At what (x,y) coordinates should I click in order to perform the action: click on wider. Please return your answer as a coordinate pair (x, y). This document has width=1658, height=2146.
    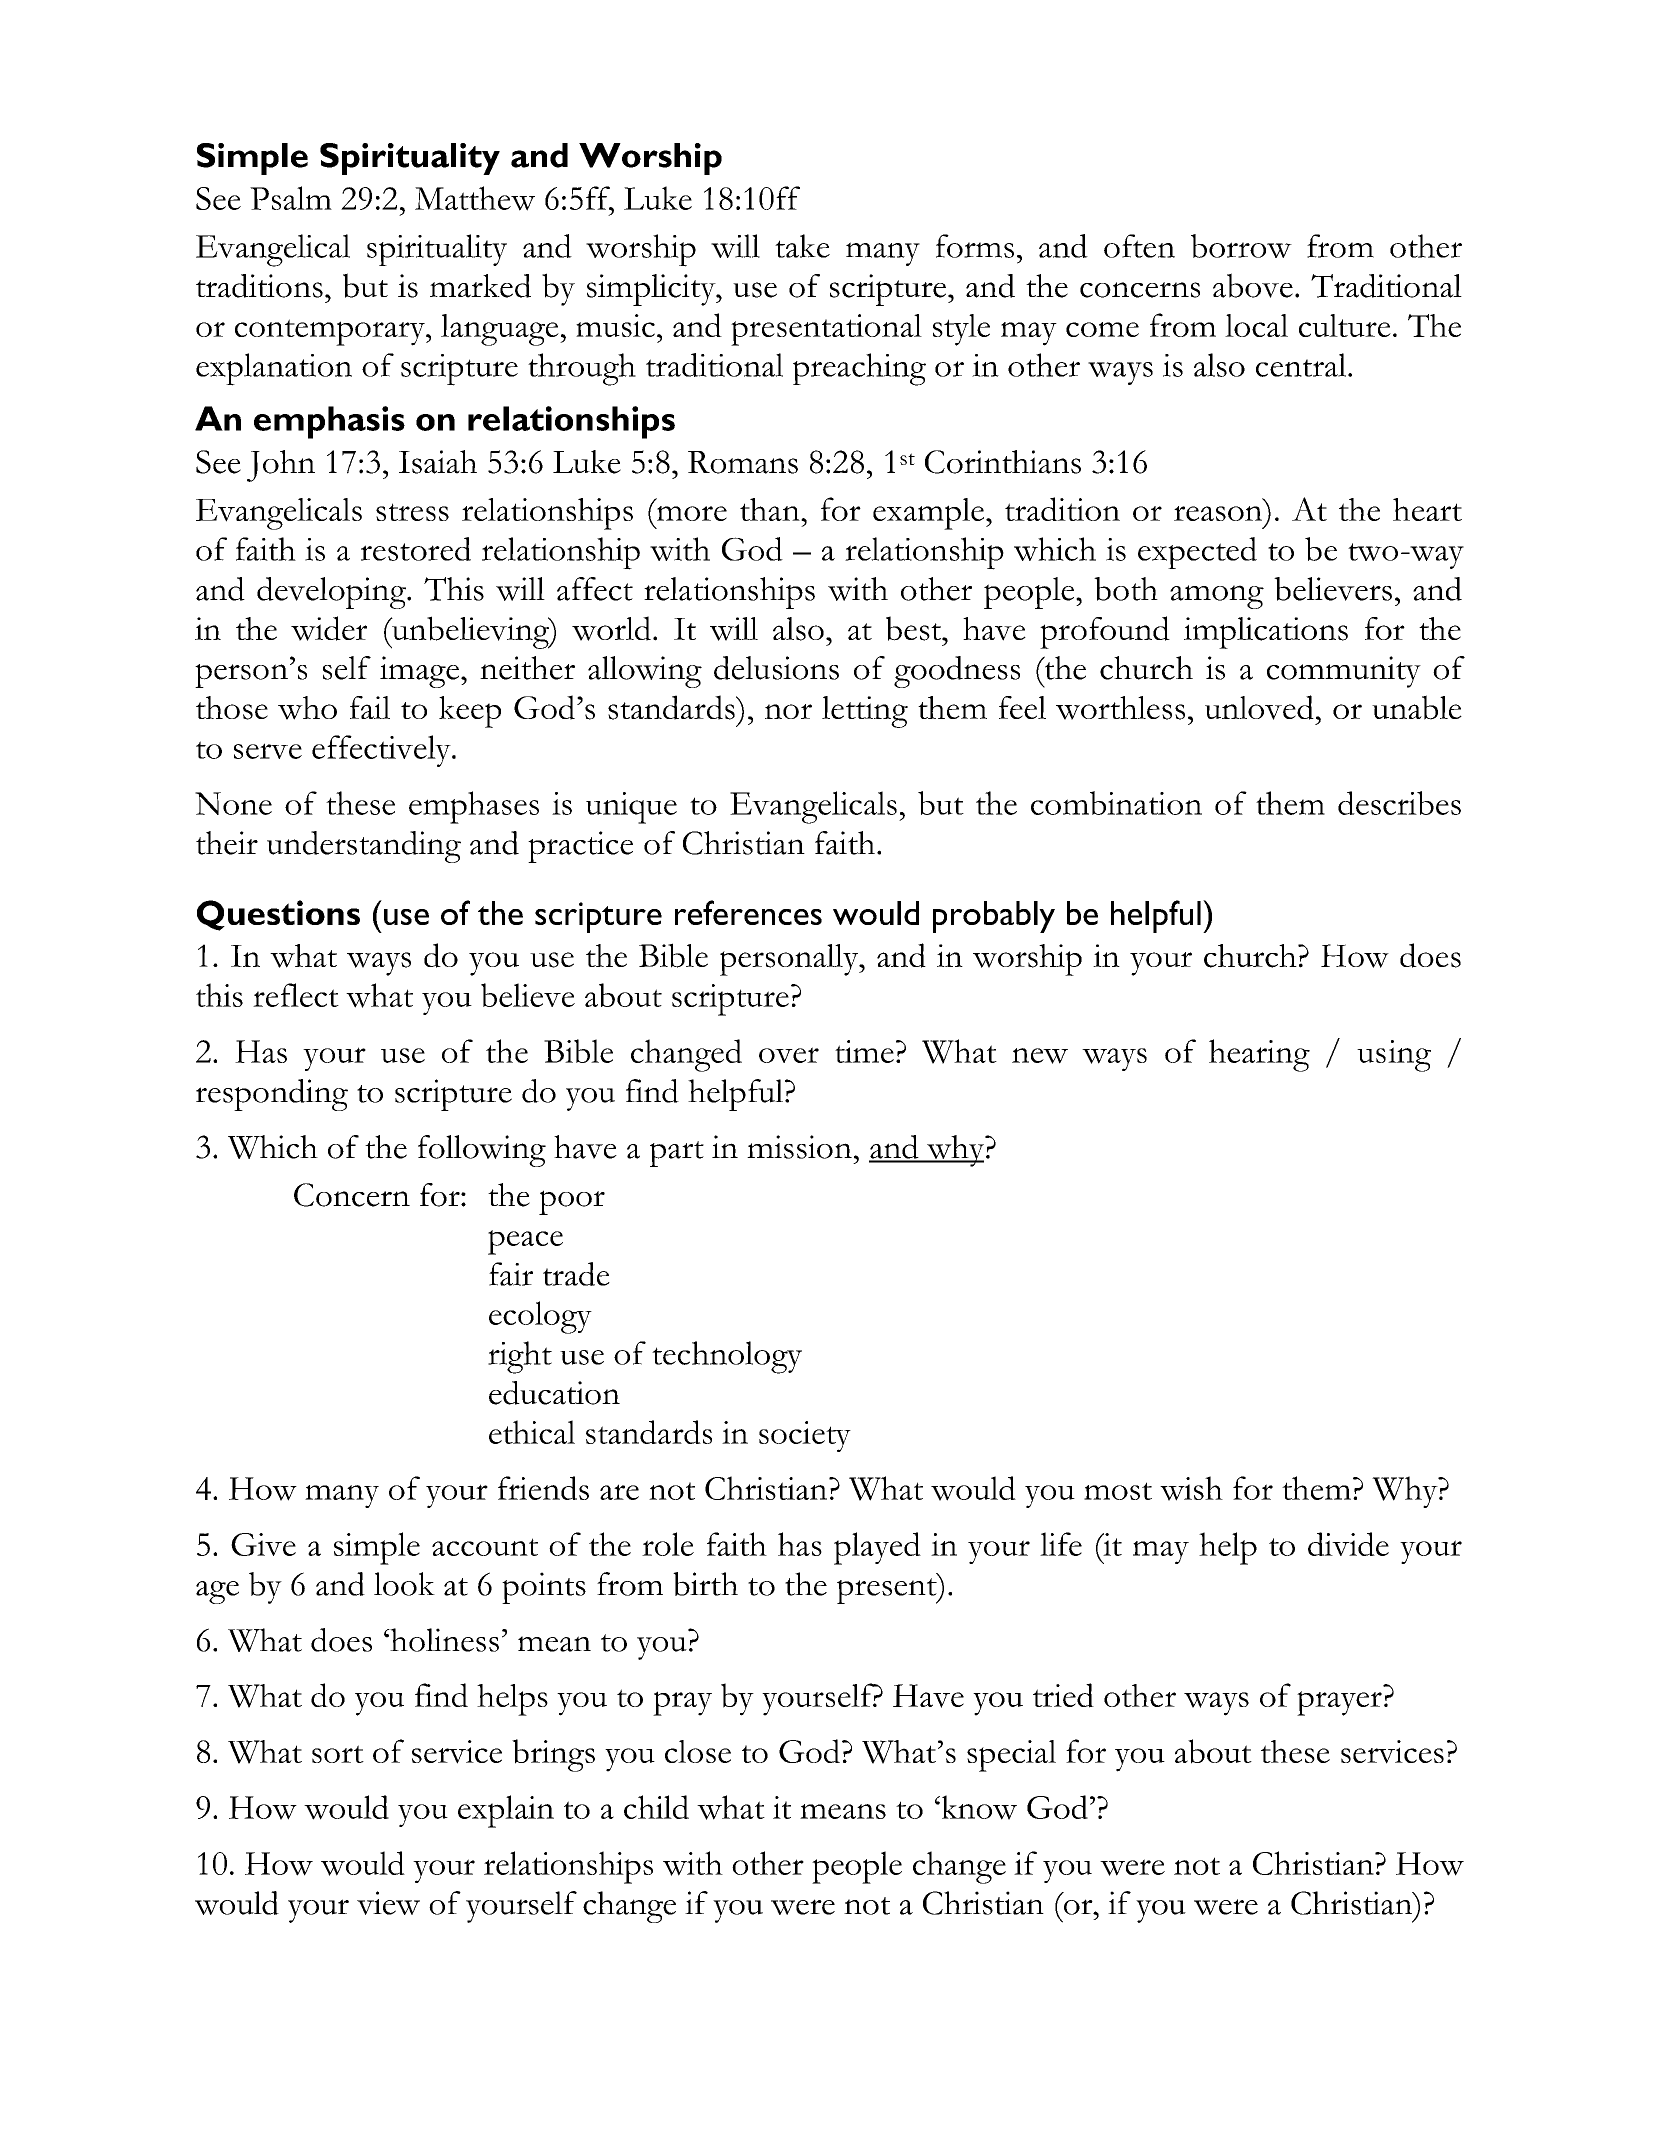
    Looking at the image, I should click on (329, 628).
